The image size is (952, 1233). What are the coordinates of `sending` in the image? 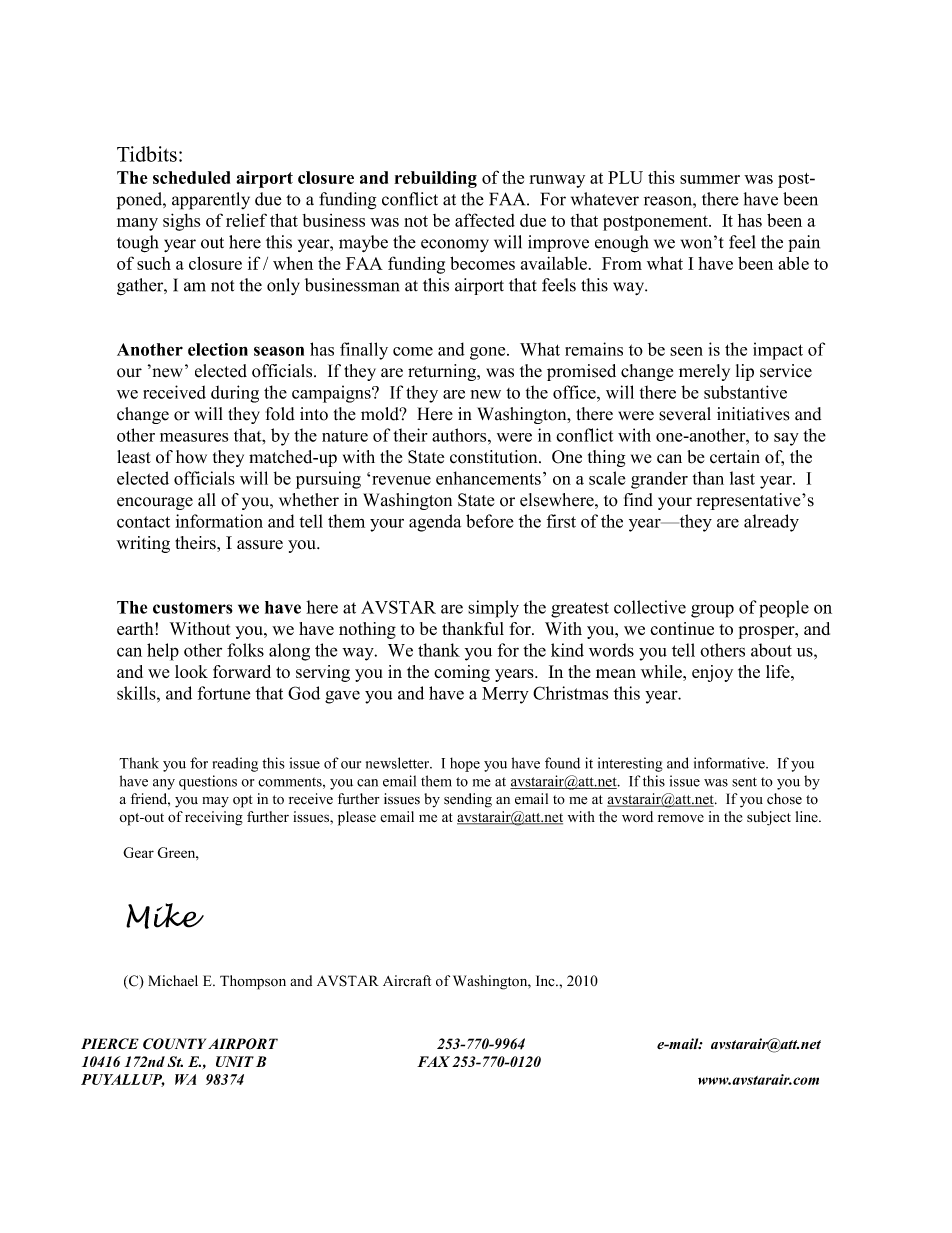 It's located at (468, 800).
